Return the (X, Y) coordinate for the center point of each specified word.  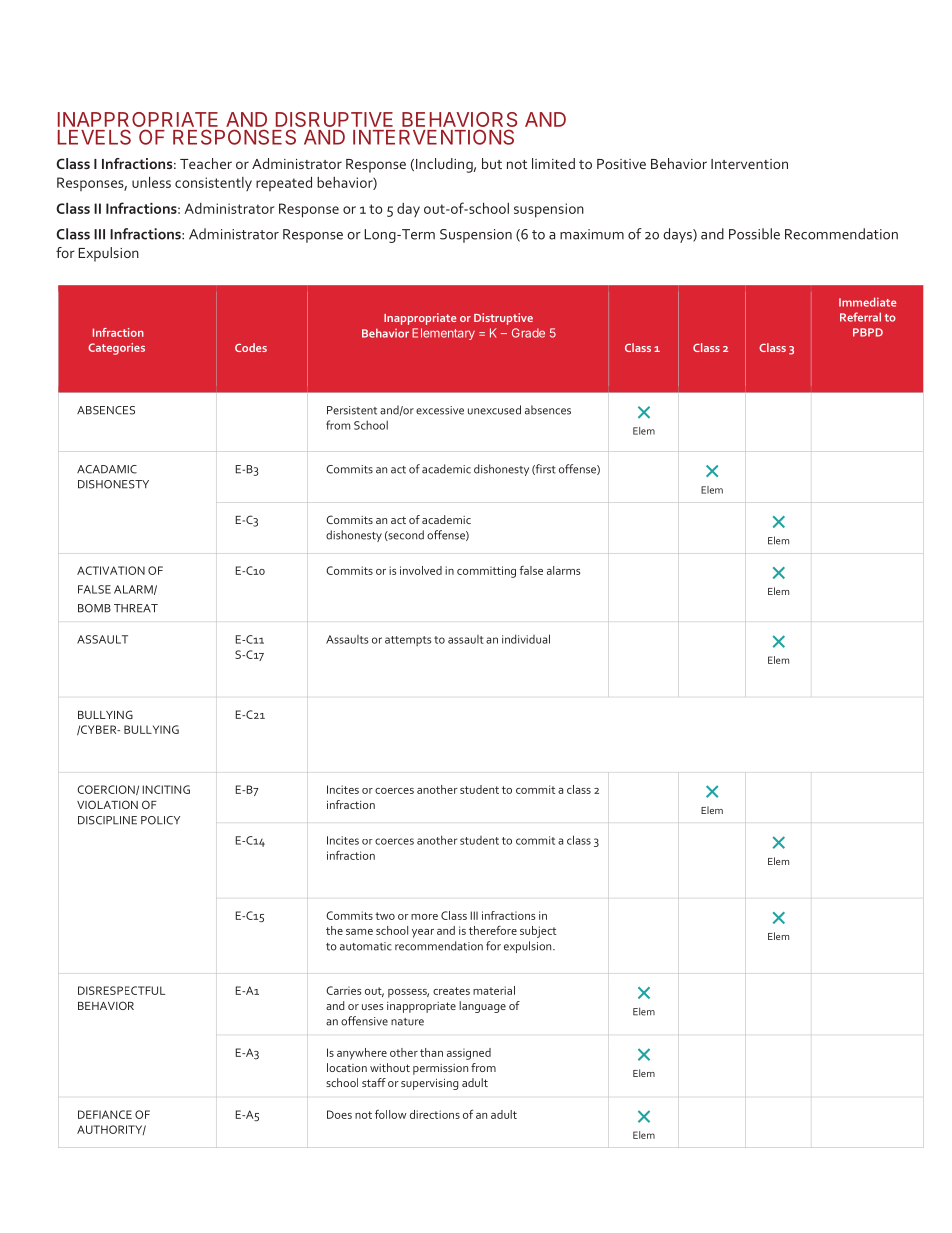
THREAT (136, 608)
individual (526, 639)
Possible (754, 234)
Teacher (206, 163)
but (492, 163)
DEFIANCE (105, 1114)
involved (421, 570)
